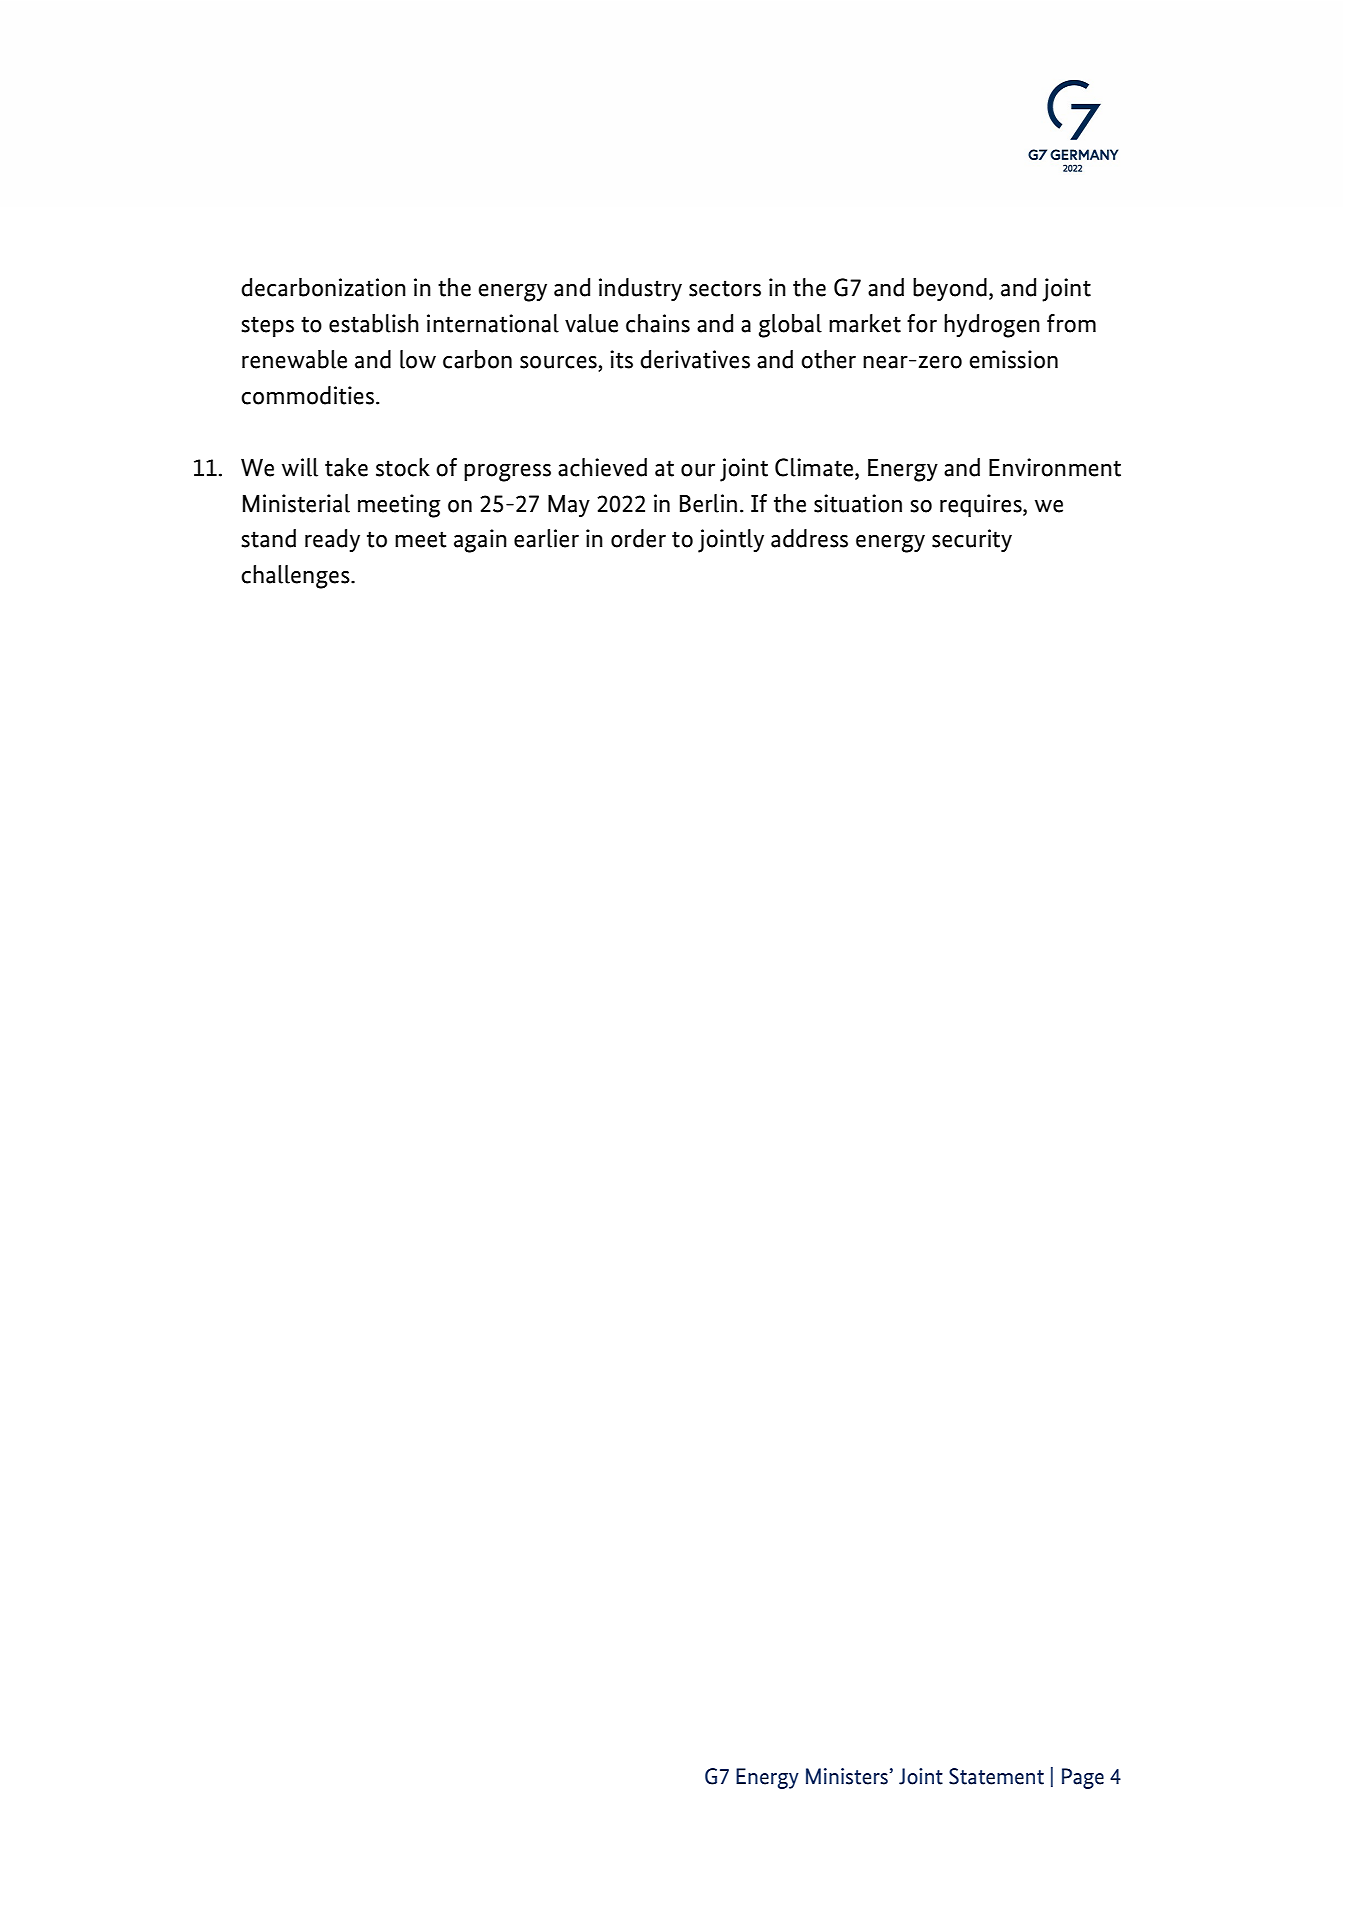 The width and height of the page is (1347, 1906). What do you see at coordinates (658, 323) in the page?
I see `chains` at bounding box center [658, 323].
